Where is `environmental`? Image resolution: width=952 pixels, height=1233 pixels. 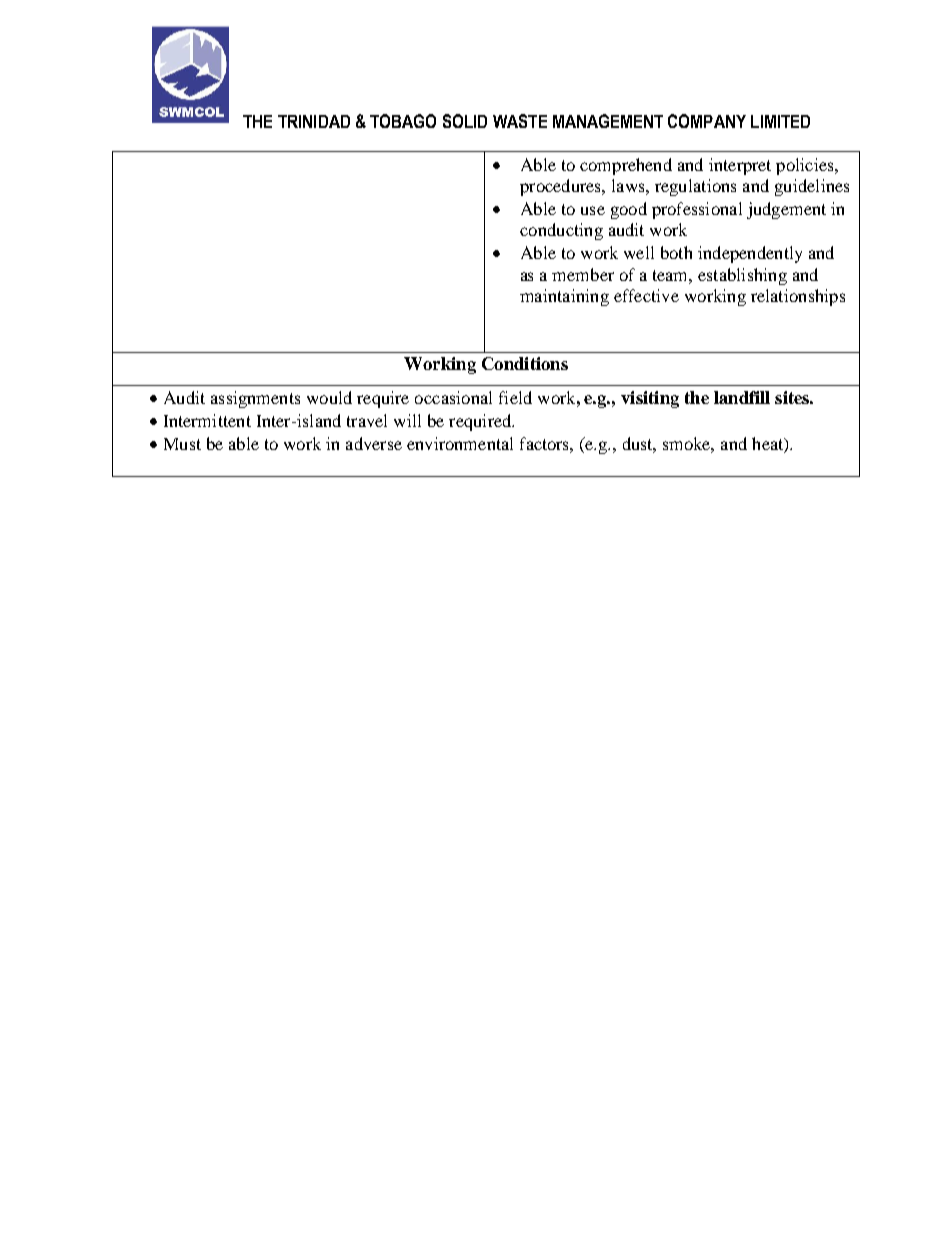
environmental is located at coordinates (460, 443).
